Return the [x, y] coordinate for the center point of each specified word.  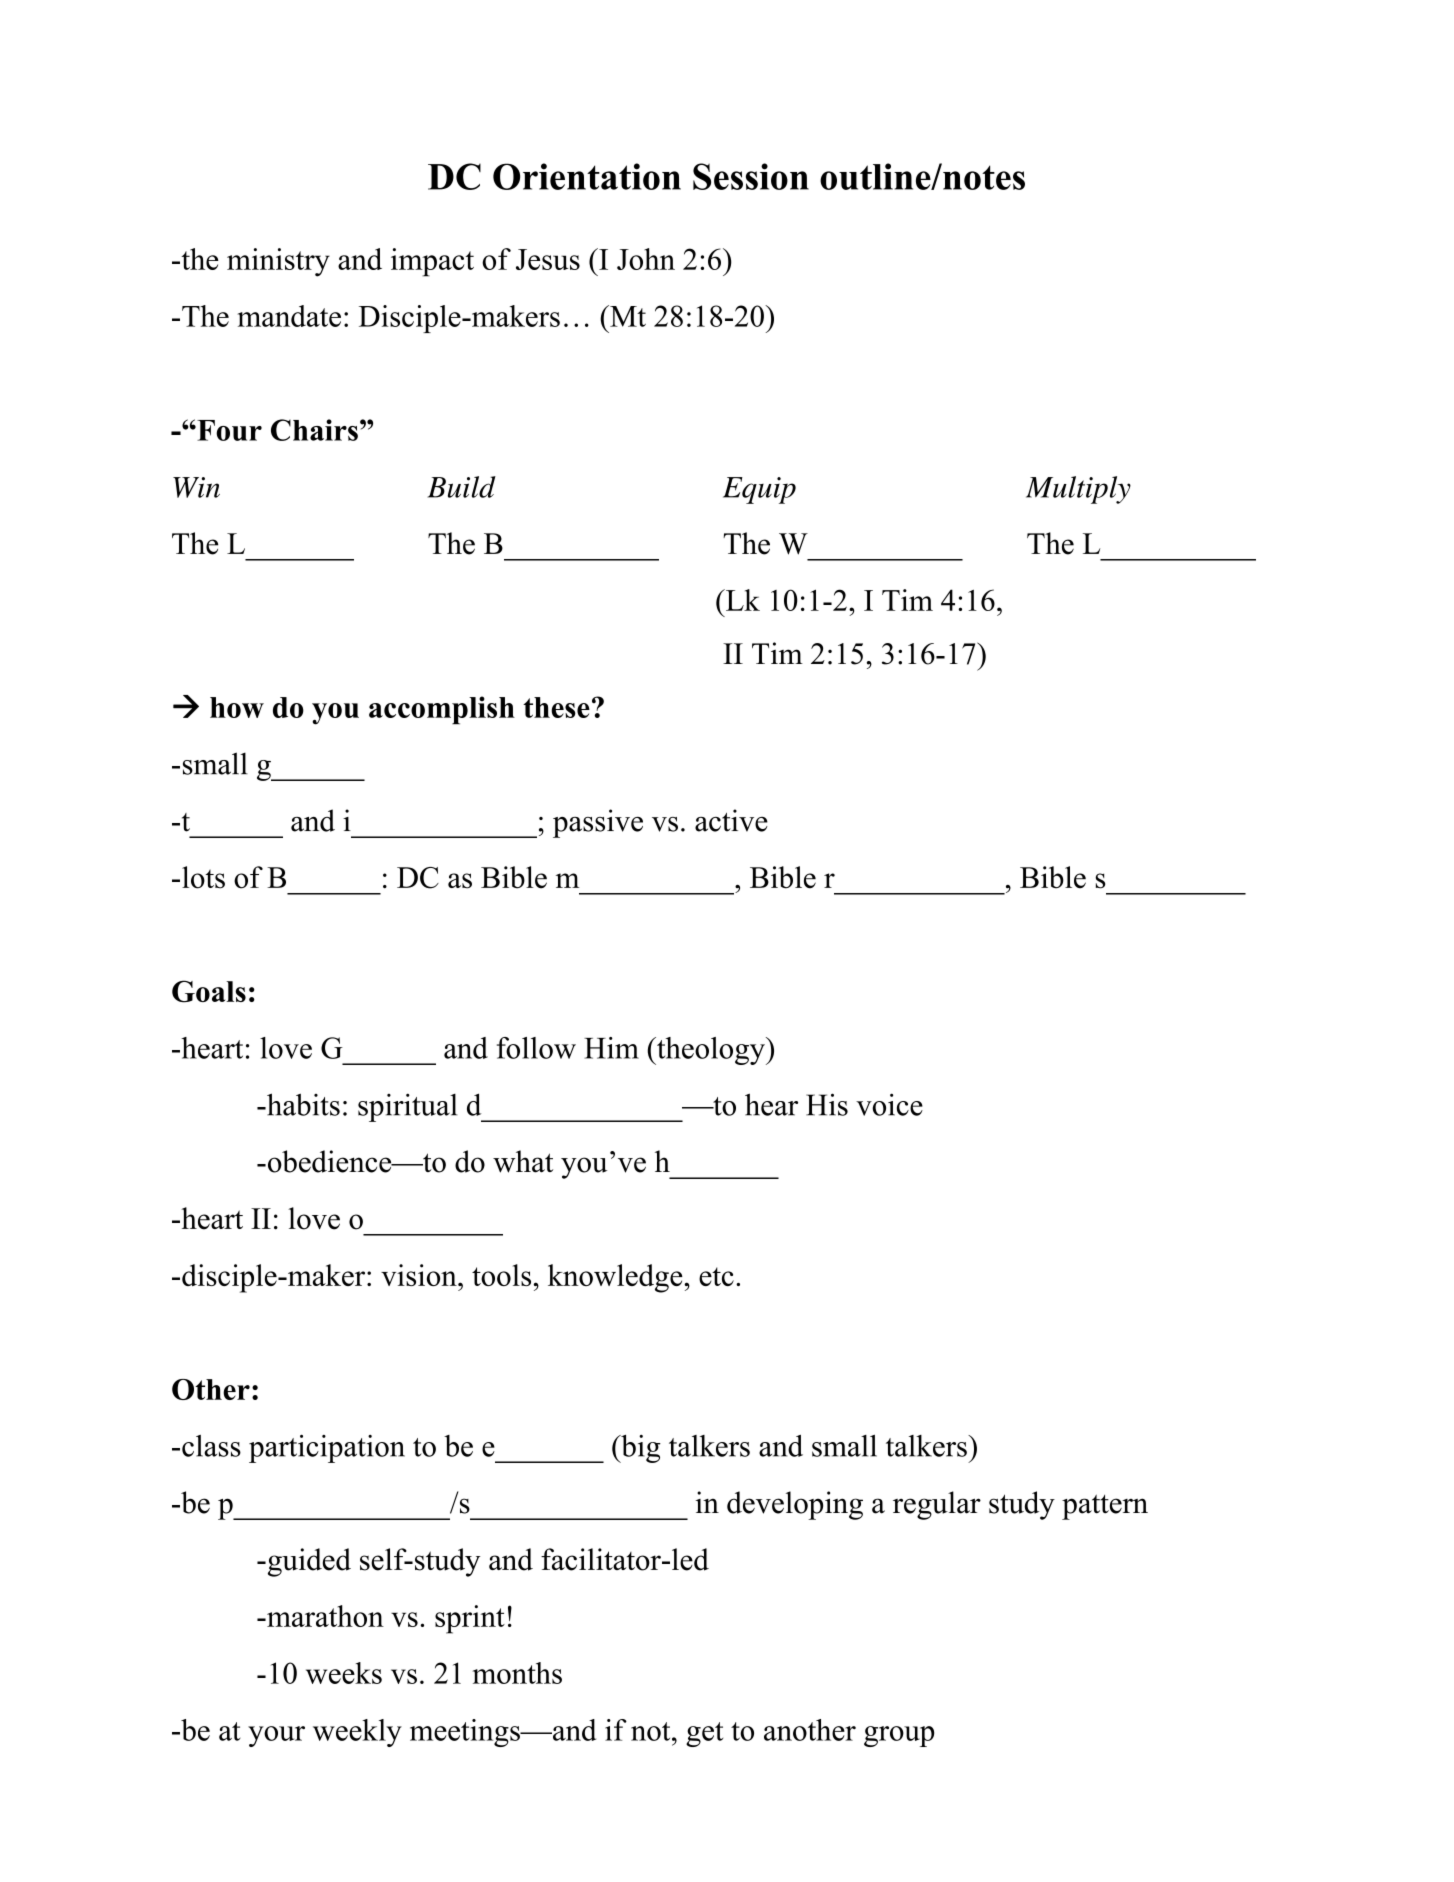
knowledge [616, 1278]
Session [751, 176]
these [556, 707]
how [237, 707]
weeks [344, 1673]
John [646, 259]
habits [302, 1104]
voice [889, 1104]
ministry [278, 262]
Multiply [1078, 490]
